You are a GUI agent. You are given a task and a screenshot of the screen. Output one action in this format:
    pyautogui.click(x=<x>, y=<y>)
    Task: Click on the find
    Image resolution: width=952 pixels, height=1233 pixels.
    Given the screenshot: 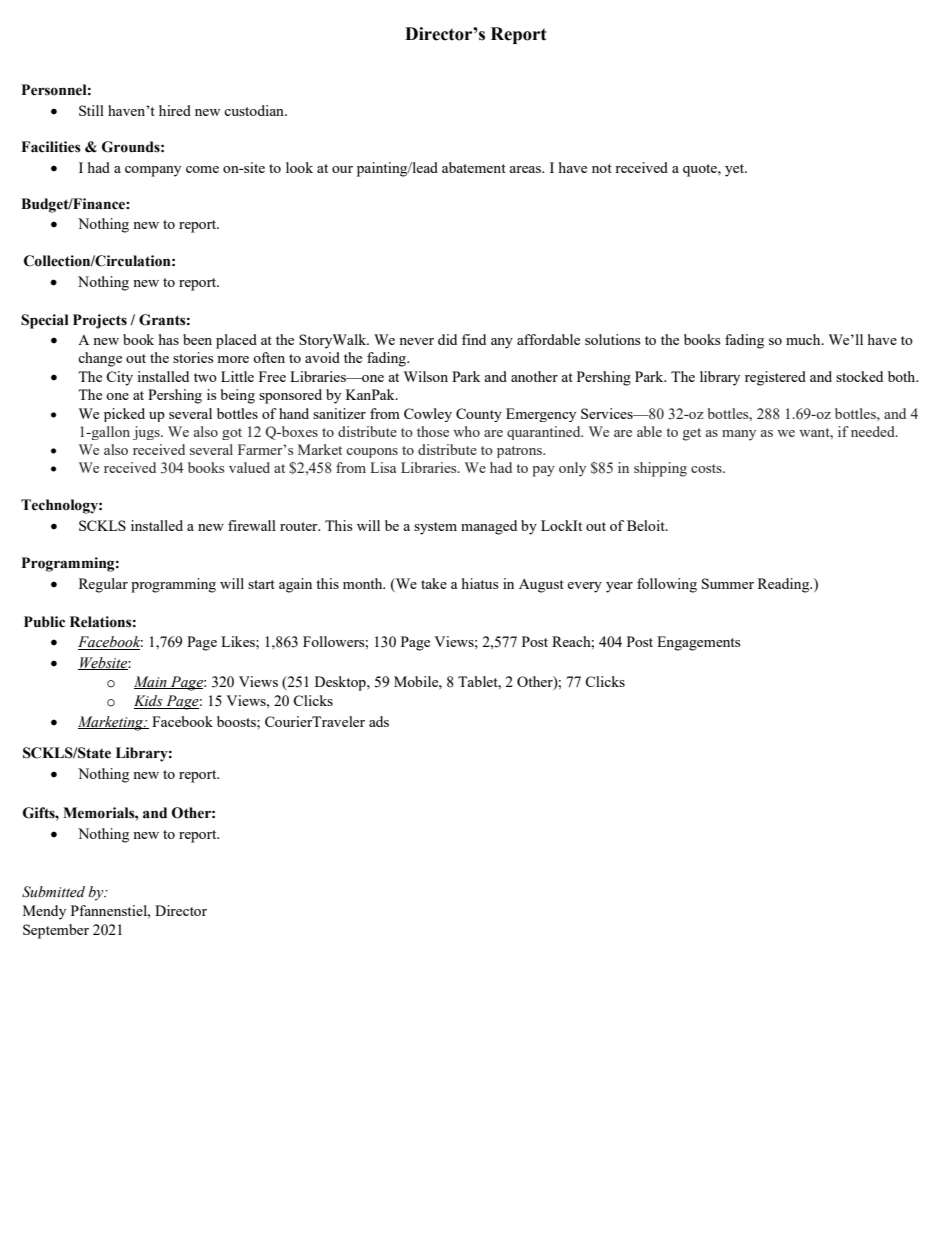 What is the action you would take?
    pyautogui.click(x=474, y=339)
